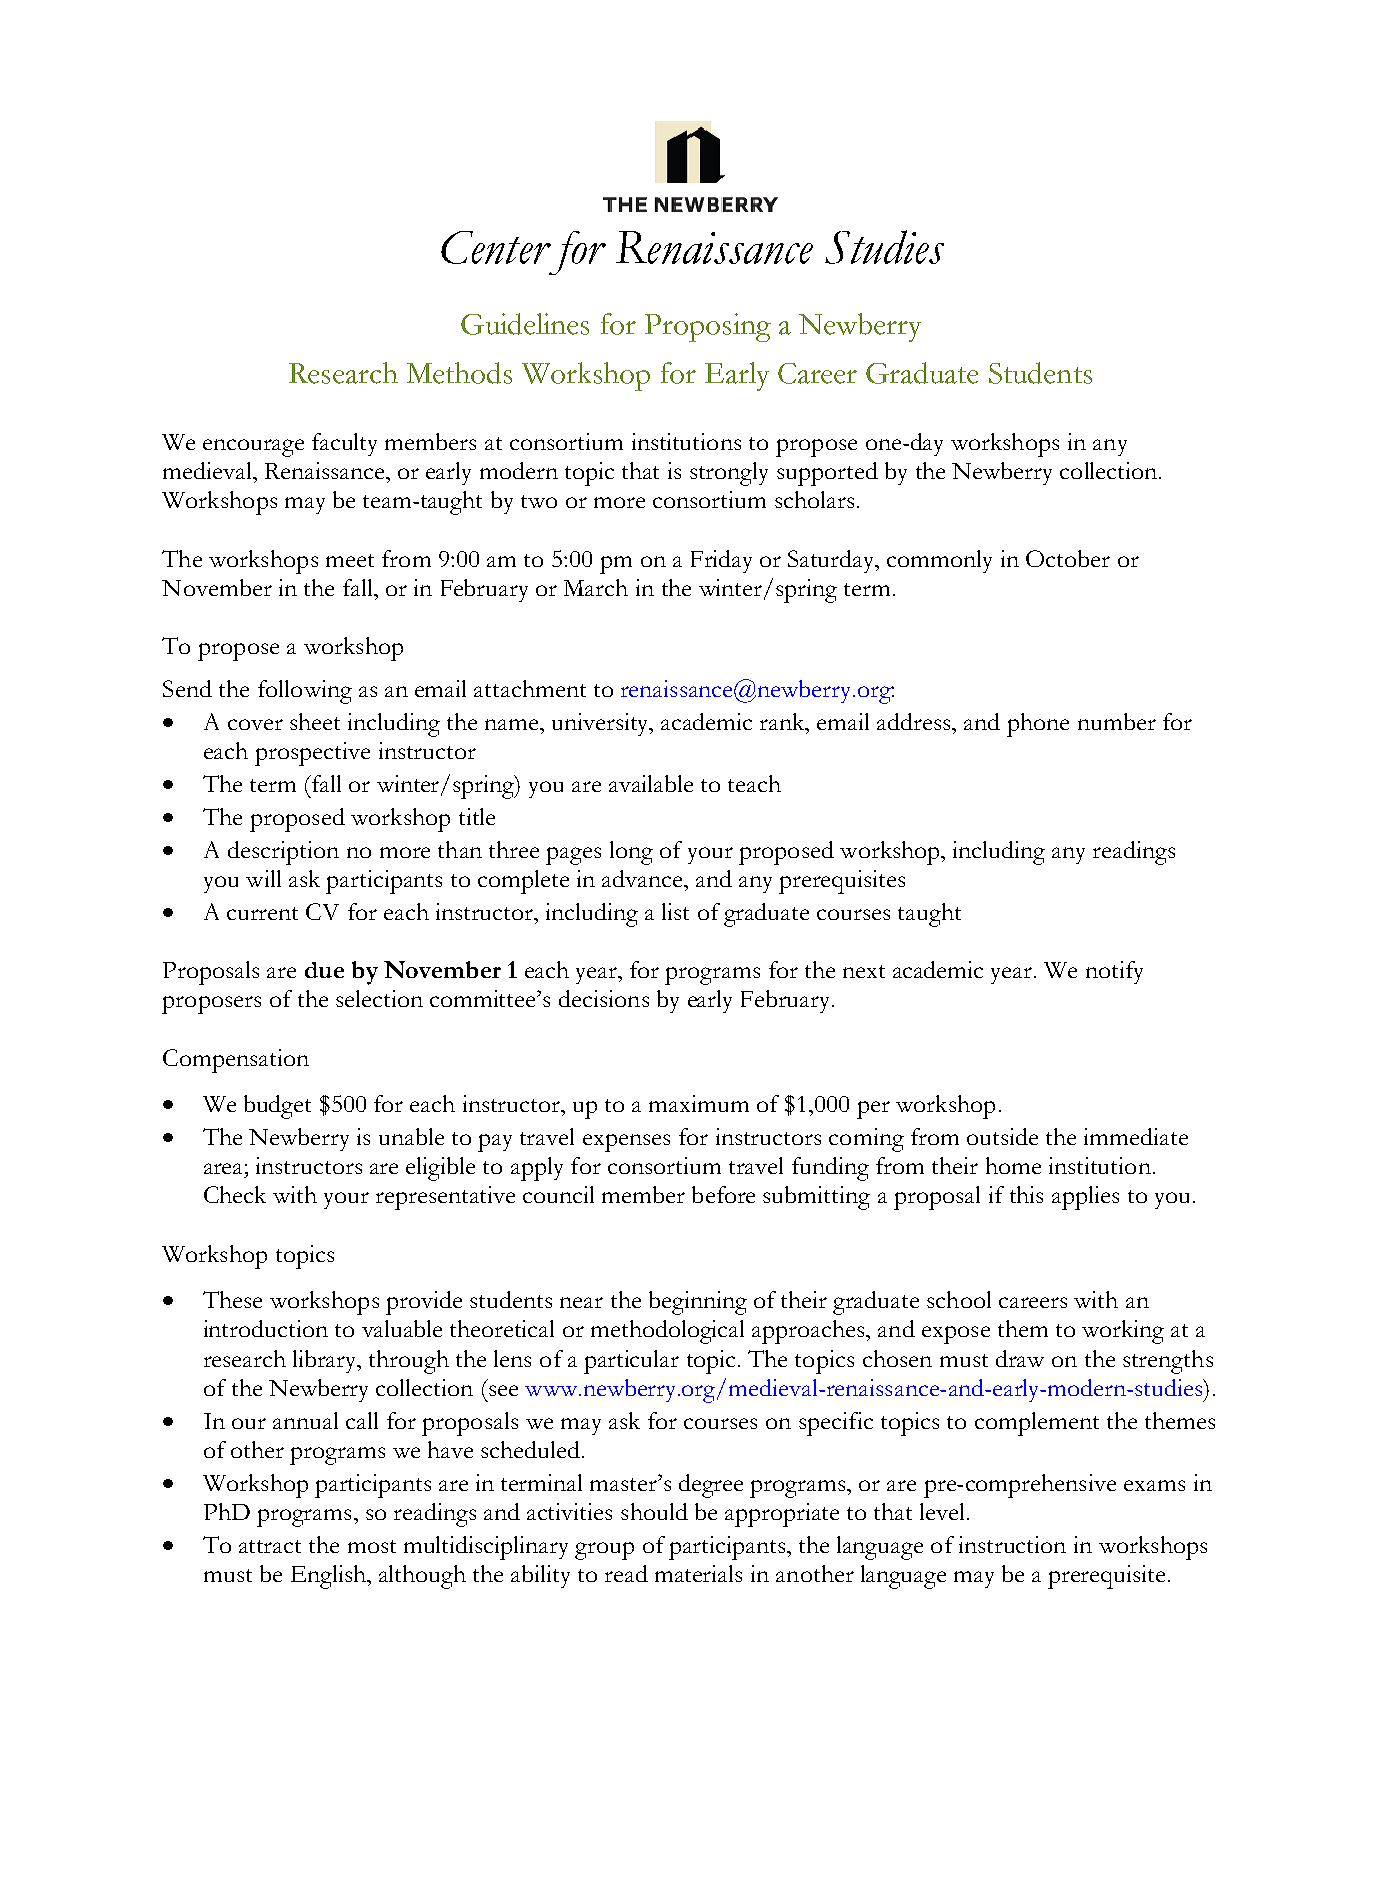 The width and height of the screenshot is (1381, 1899). I want to click on Check, so click(235, 1194).
